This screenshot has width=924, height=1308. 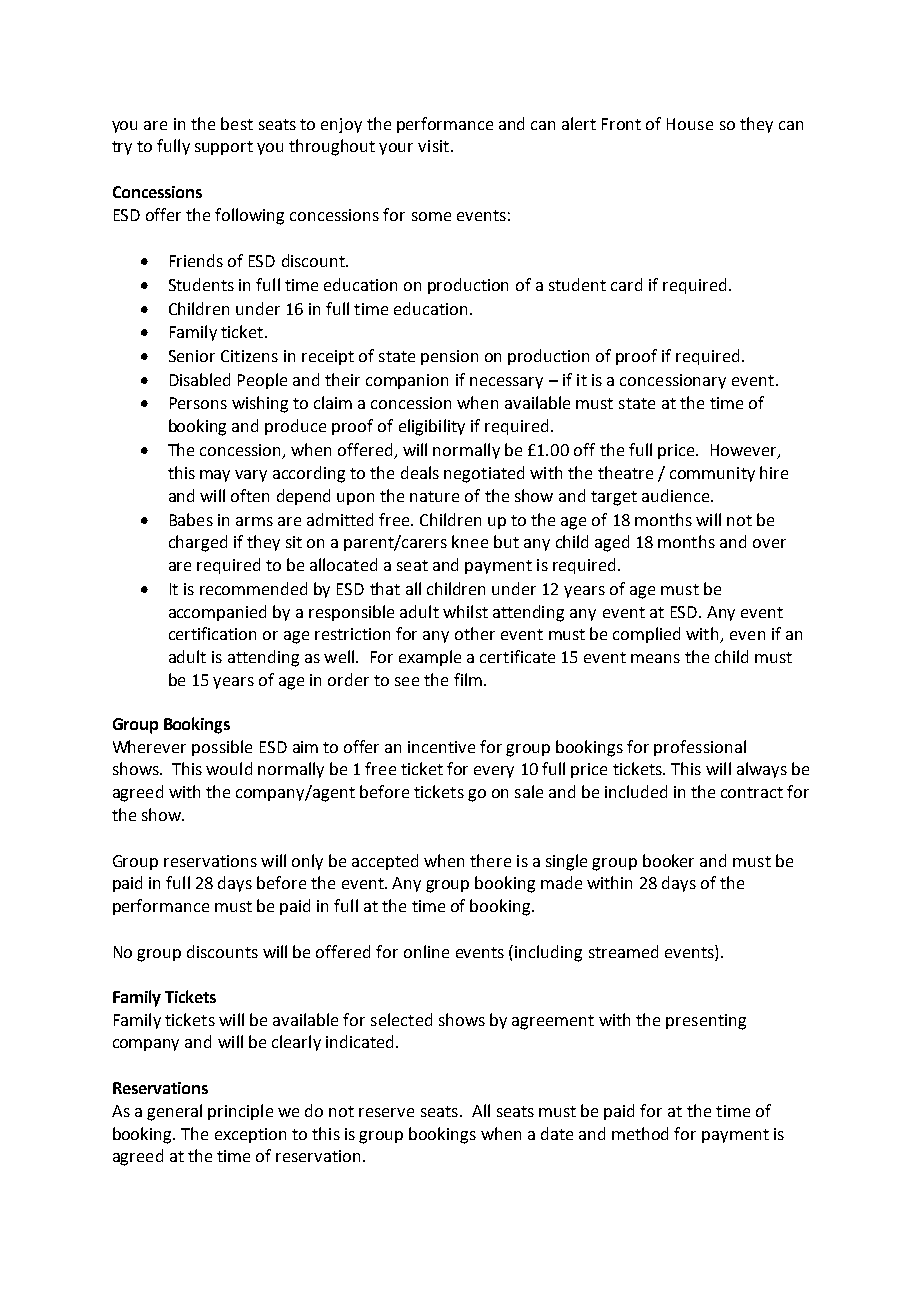 What do you see at coordinates (426, 951) in the screenshot?
I see `online` at bounding box center [426, 951].
